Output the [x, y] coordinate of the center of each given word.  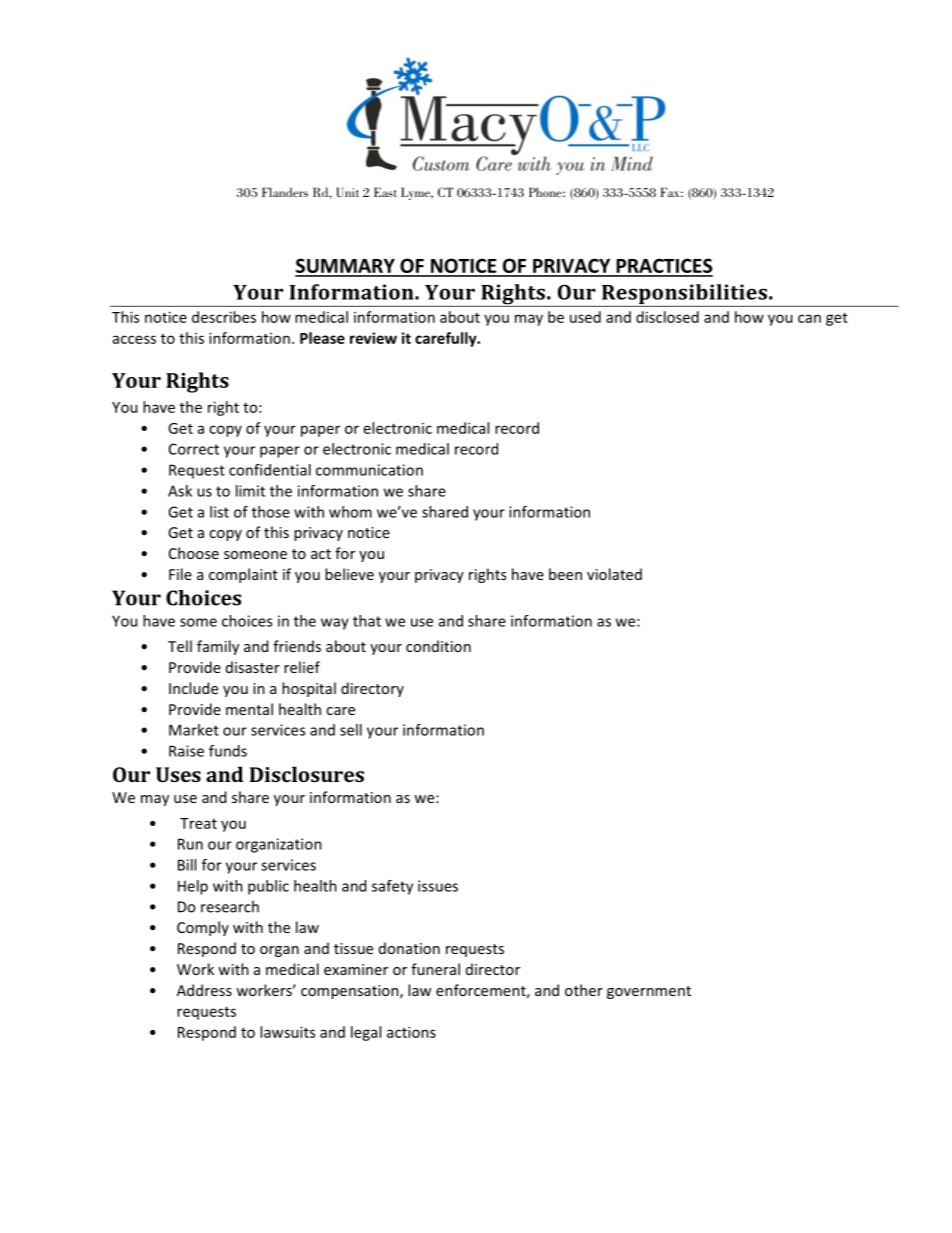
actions [411, 1032]
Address [204, 990]
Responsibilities [684, 295]
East [385, 192]
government [649, 992]
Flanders [285, 192]
